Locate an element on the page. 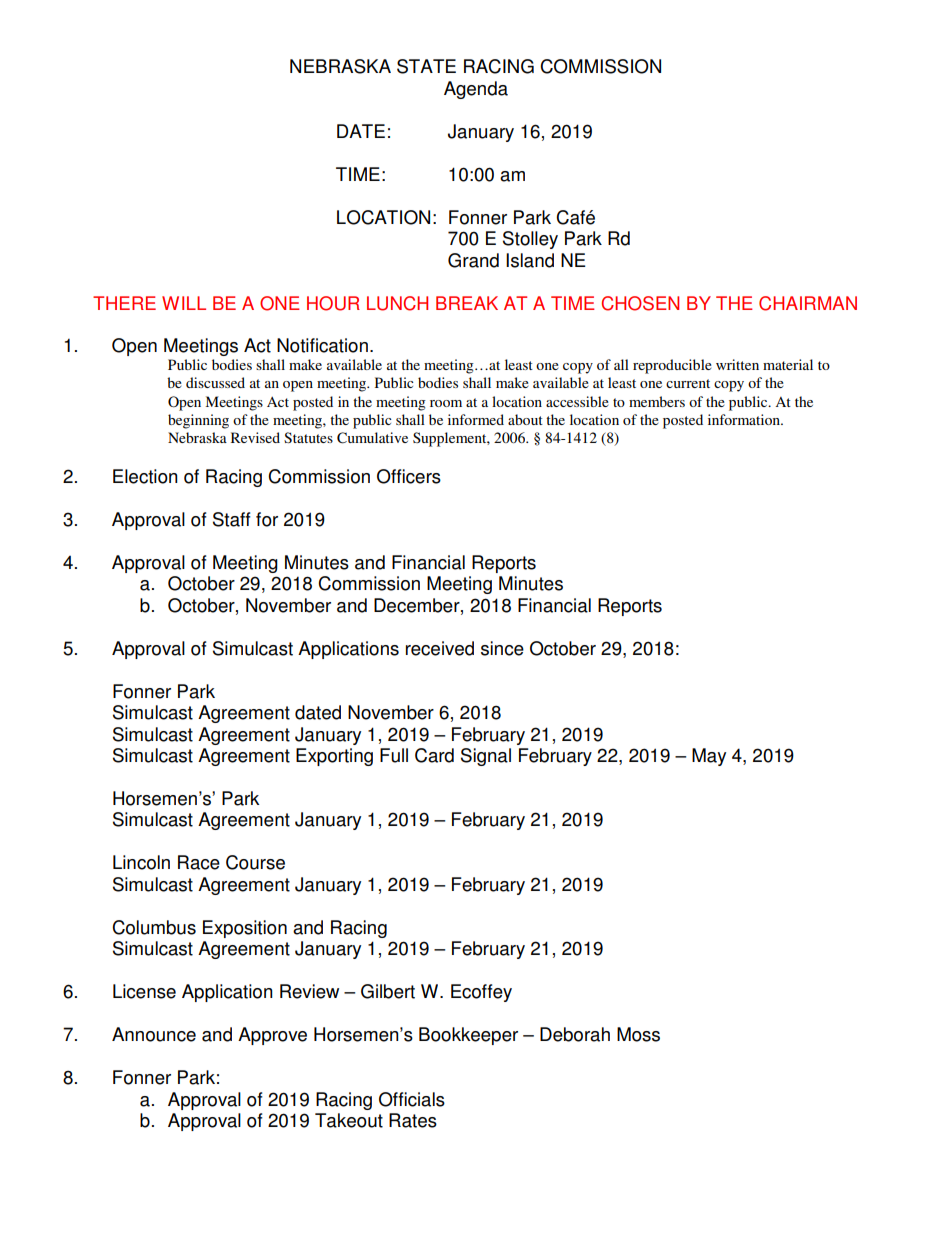  Signal is located at coordinates (486, 757).
